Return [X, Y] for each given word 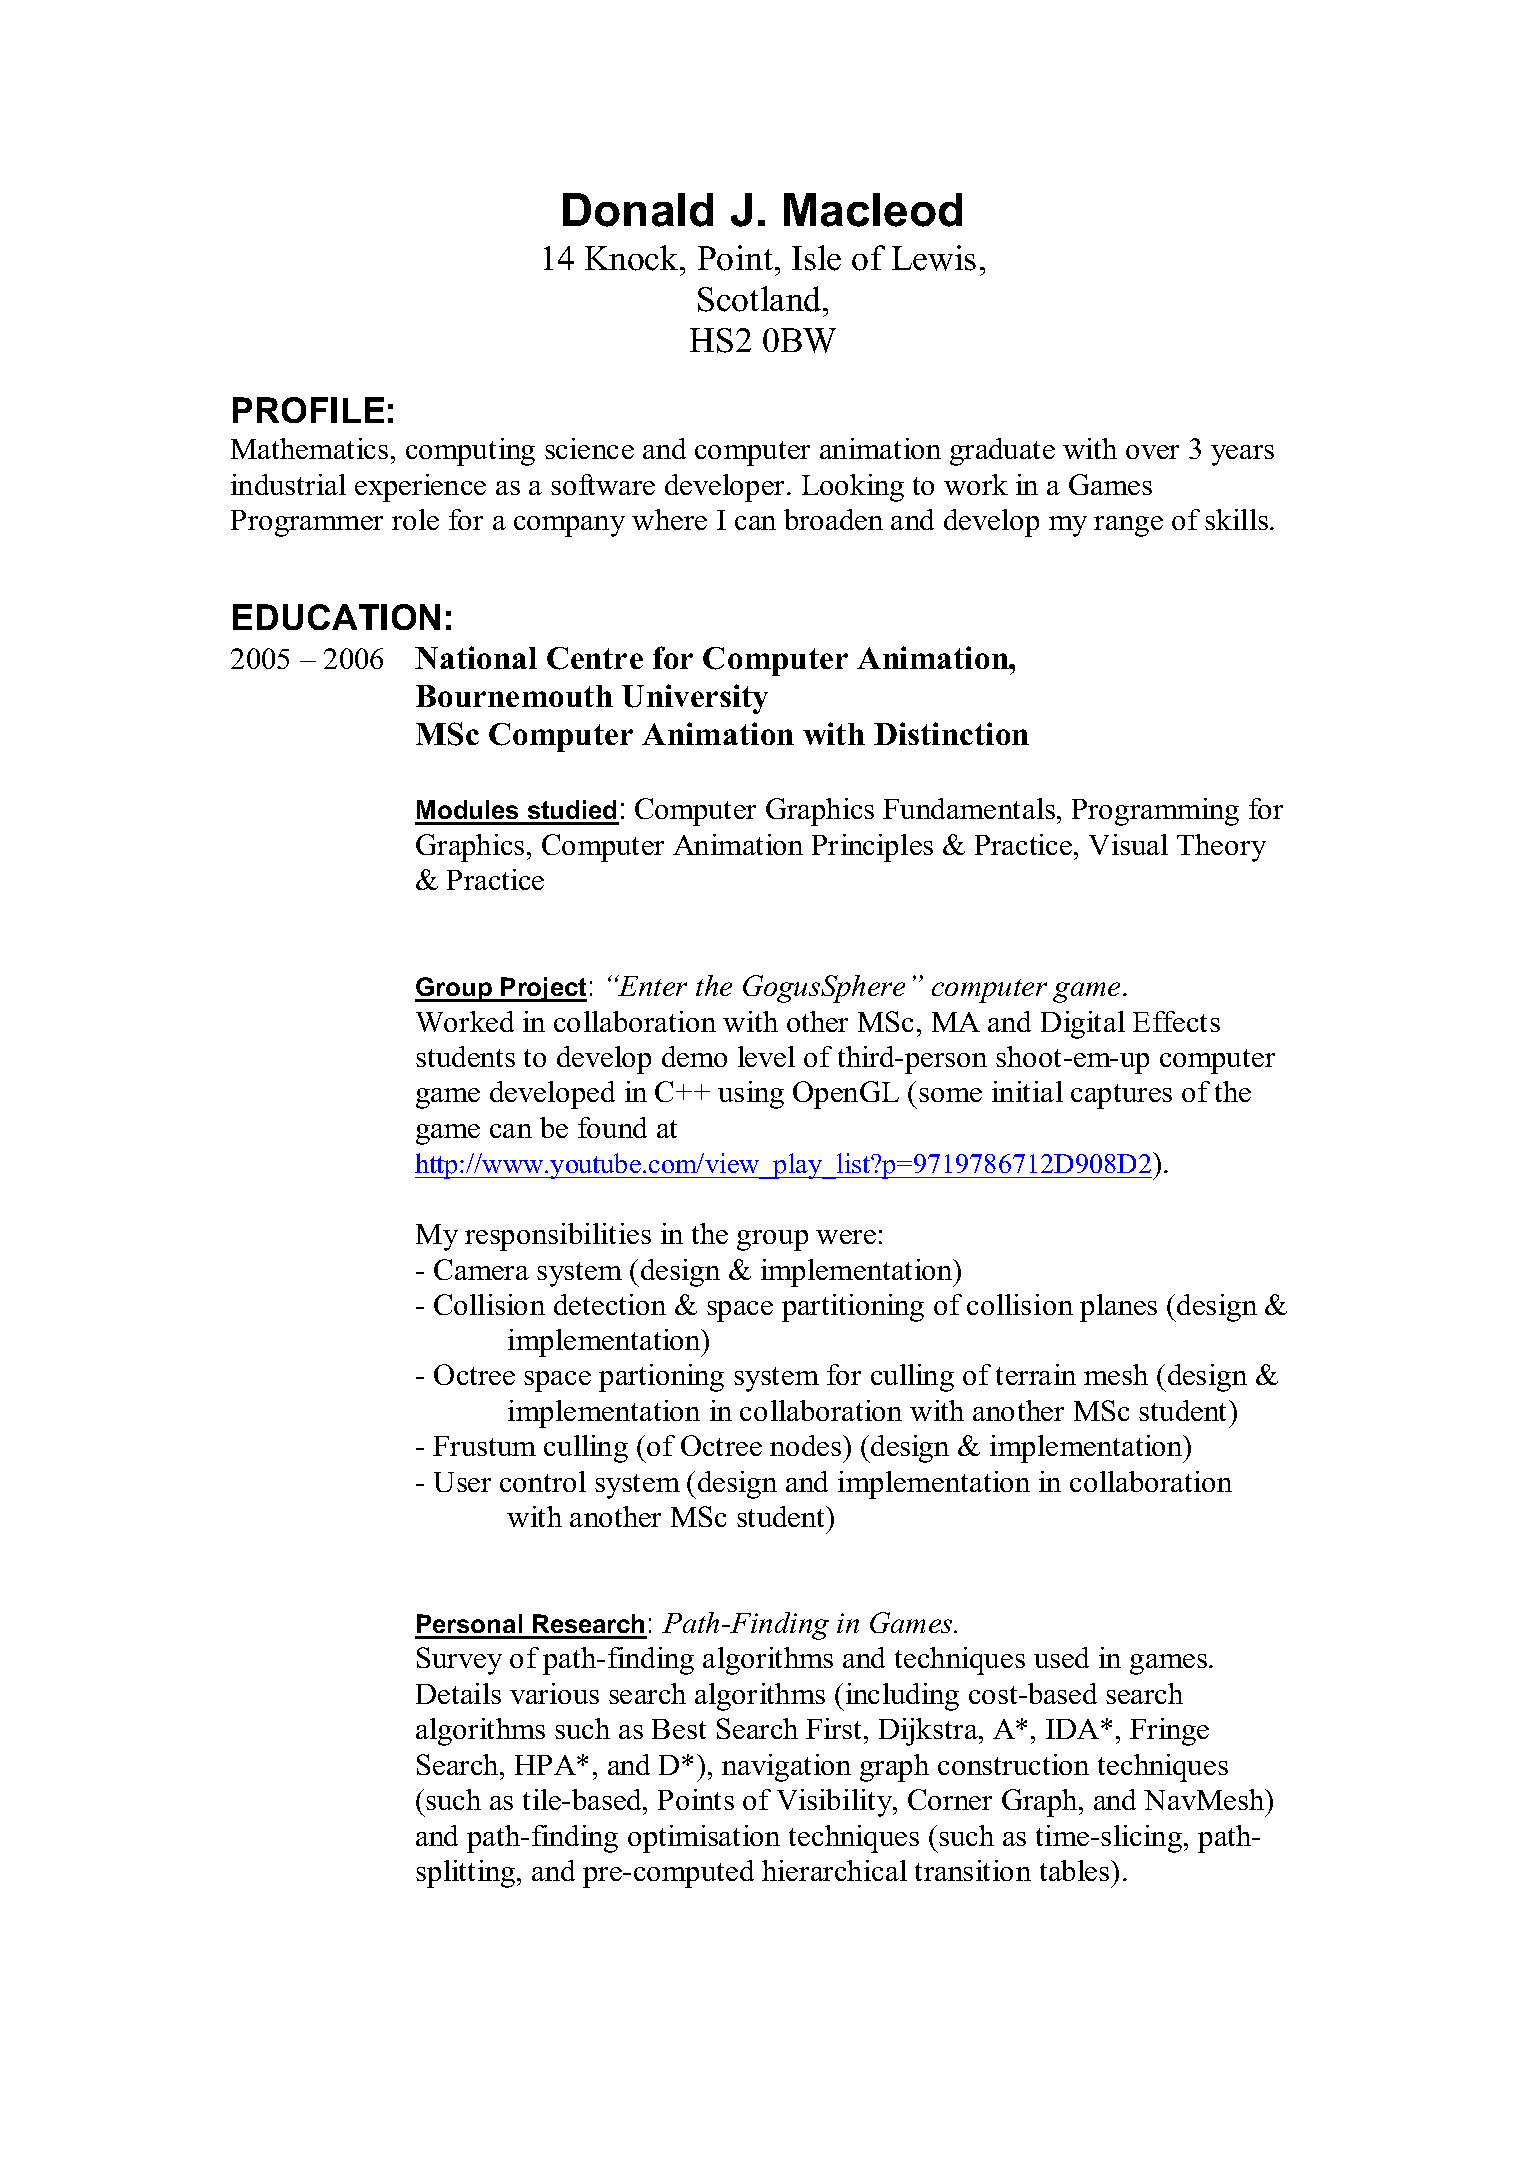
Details [458, 1693]
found [612, 1127]
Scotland [761, 299]
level [766, 1056]
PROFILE [308, 410]
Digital [1083, 1025]
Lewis [934, 258]
